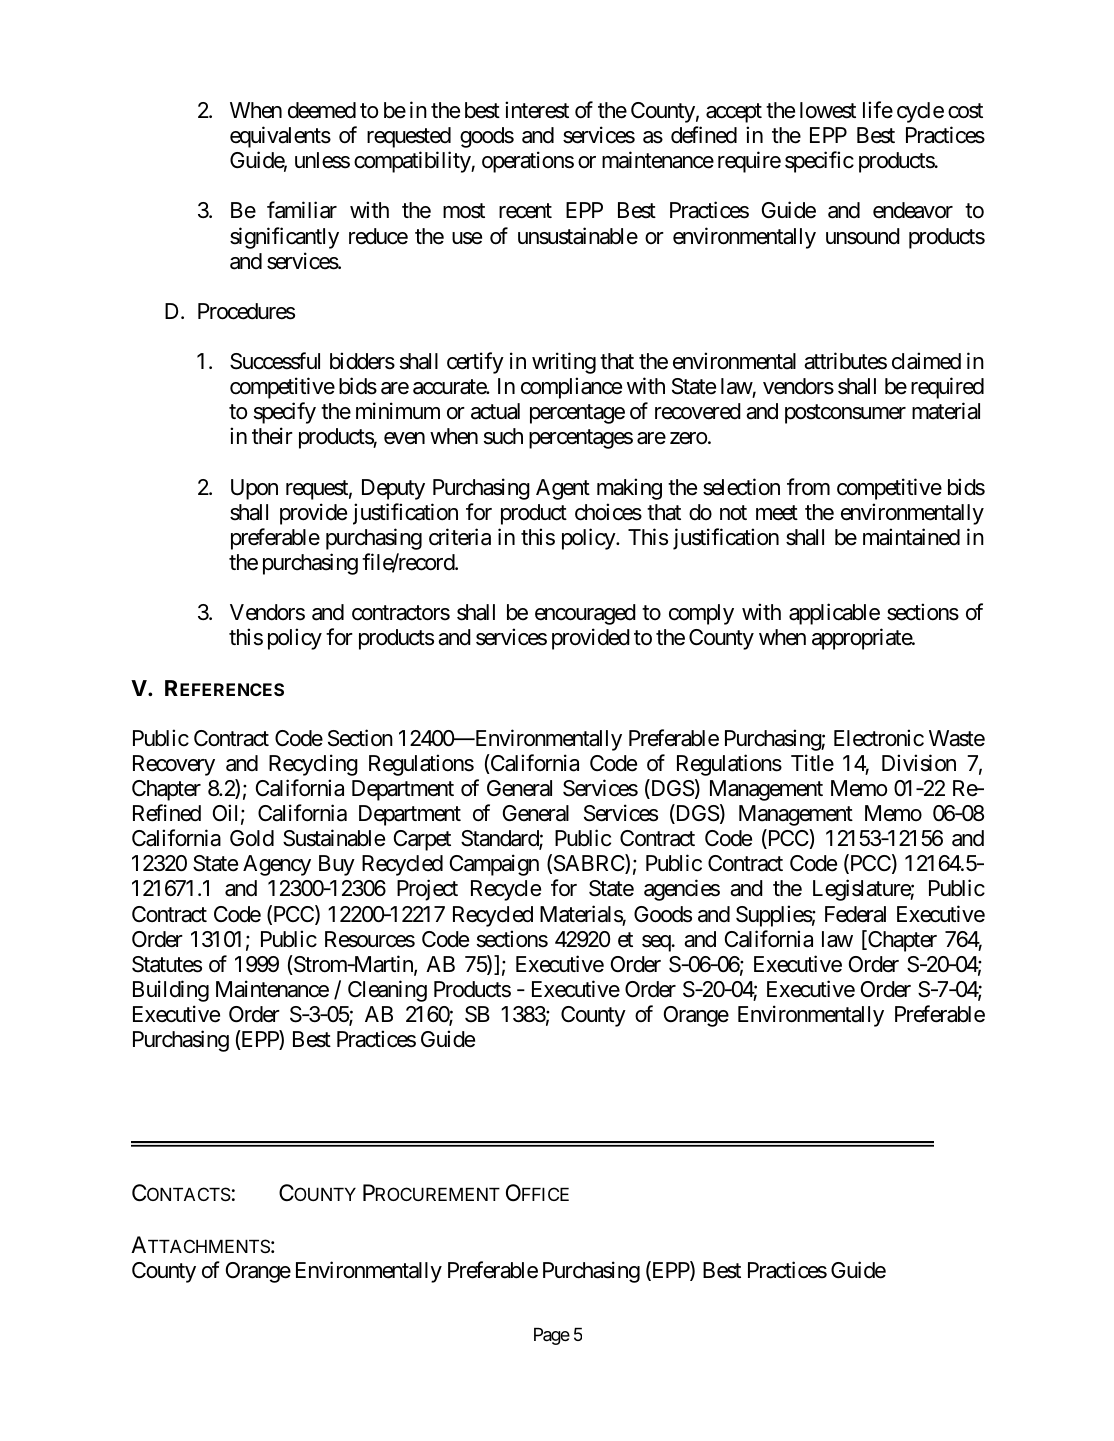 The height and width of the image is (1441, 1114). What do you see at coordinates (503, 436) in the image?
I see `such` at bounding box center [503, 436].
